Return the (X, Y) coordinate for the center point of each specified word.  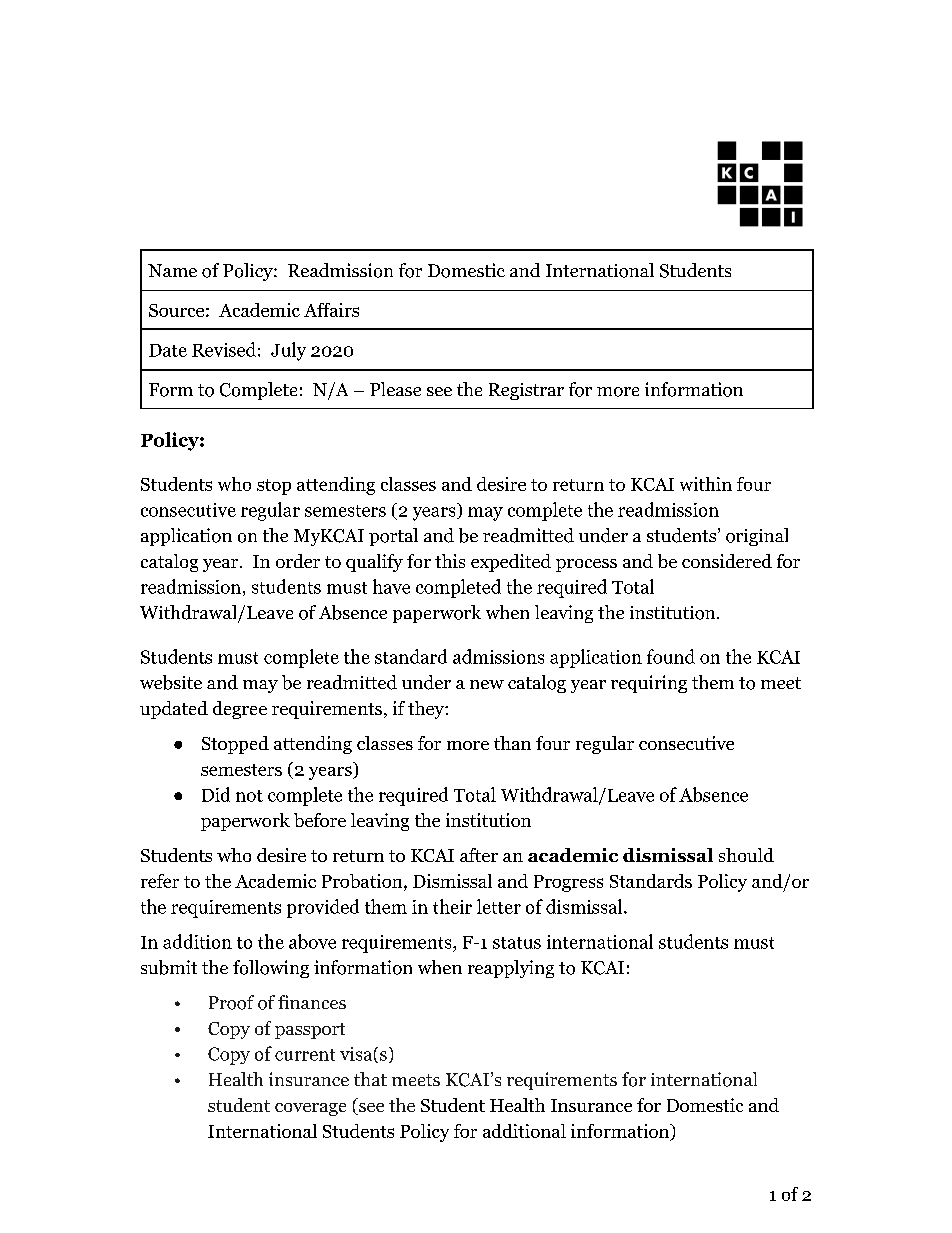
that (370, 1079)
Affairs (331, 310)
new (487, 684)
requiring (649, 684)
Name (172, 270)
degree (240, 710)
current (305, 1055)
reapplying (511, 969)
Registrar (526, 391)
